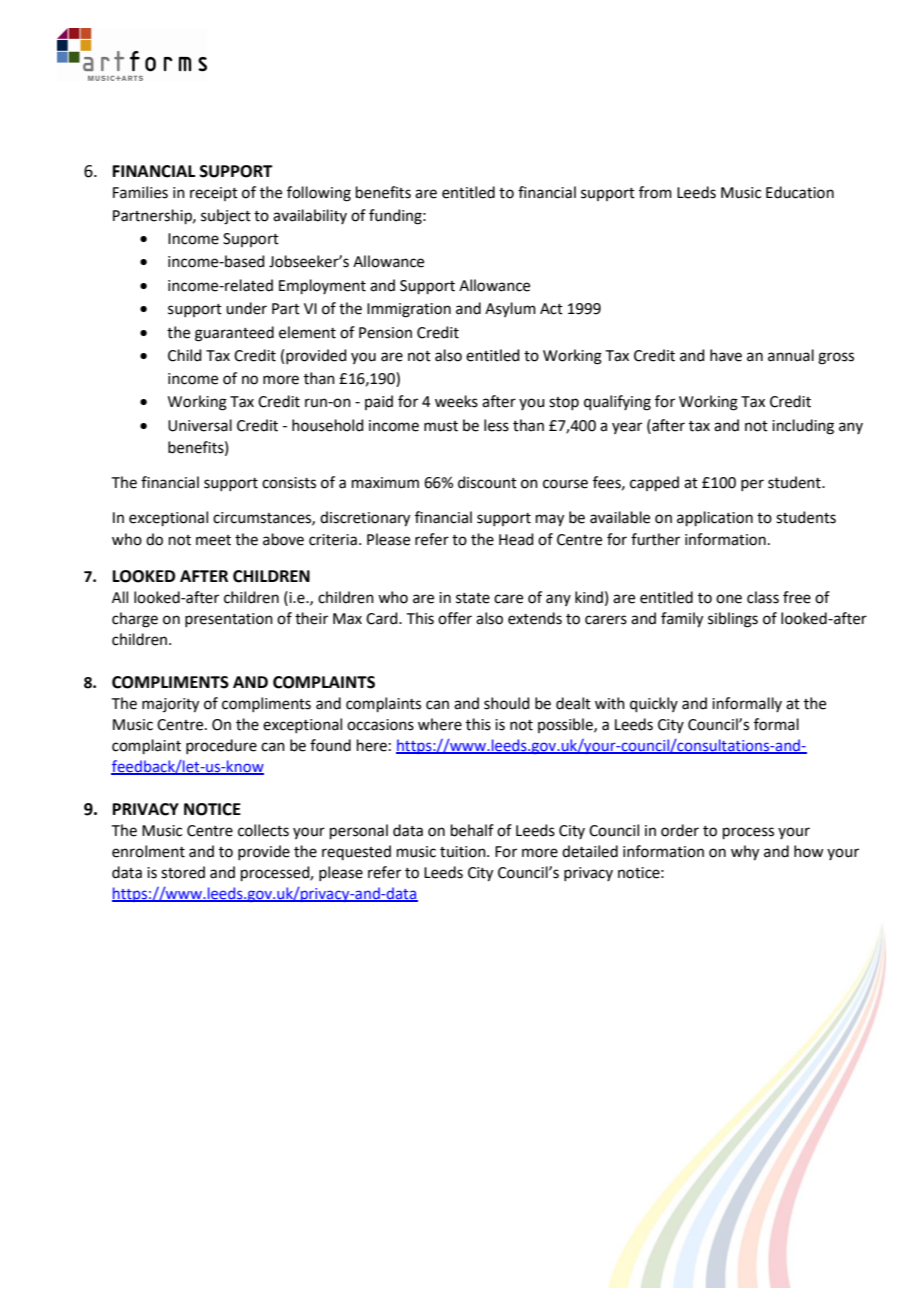  I want to click on guaranteed, so click(234, 334).
